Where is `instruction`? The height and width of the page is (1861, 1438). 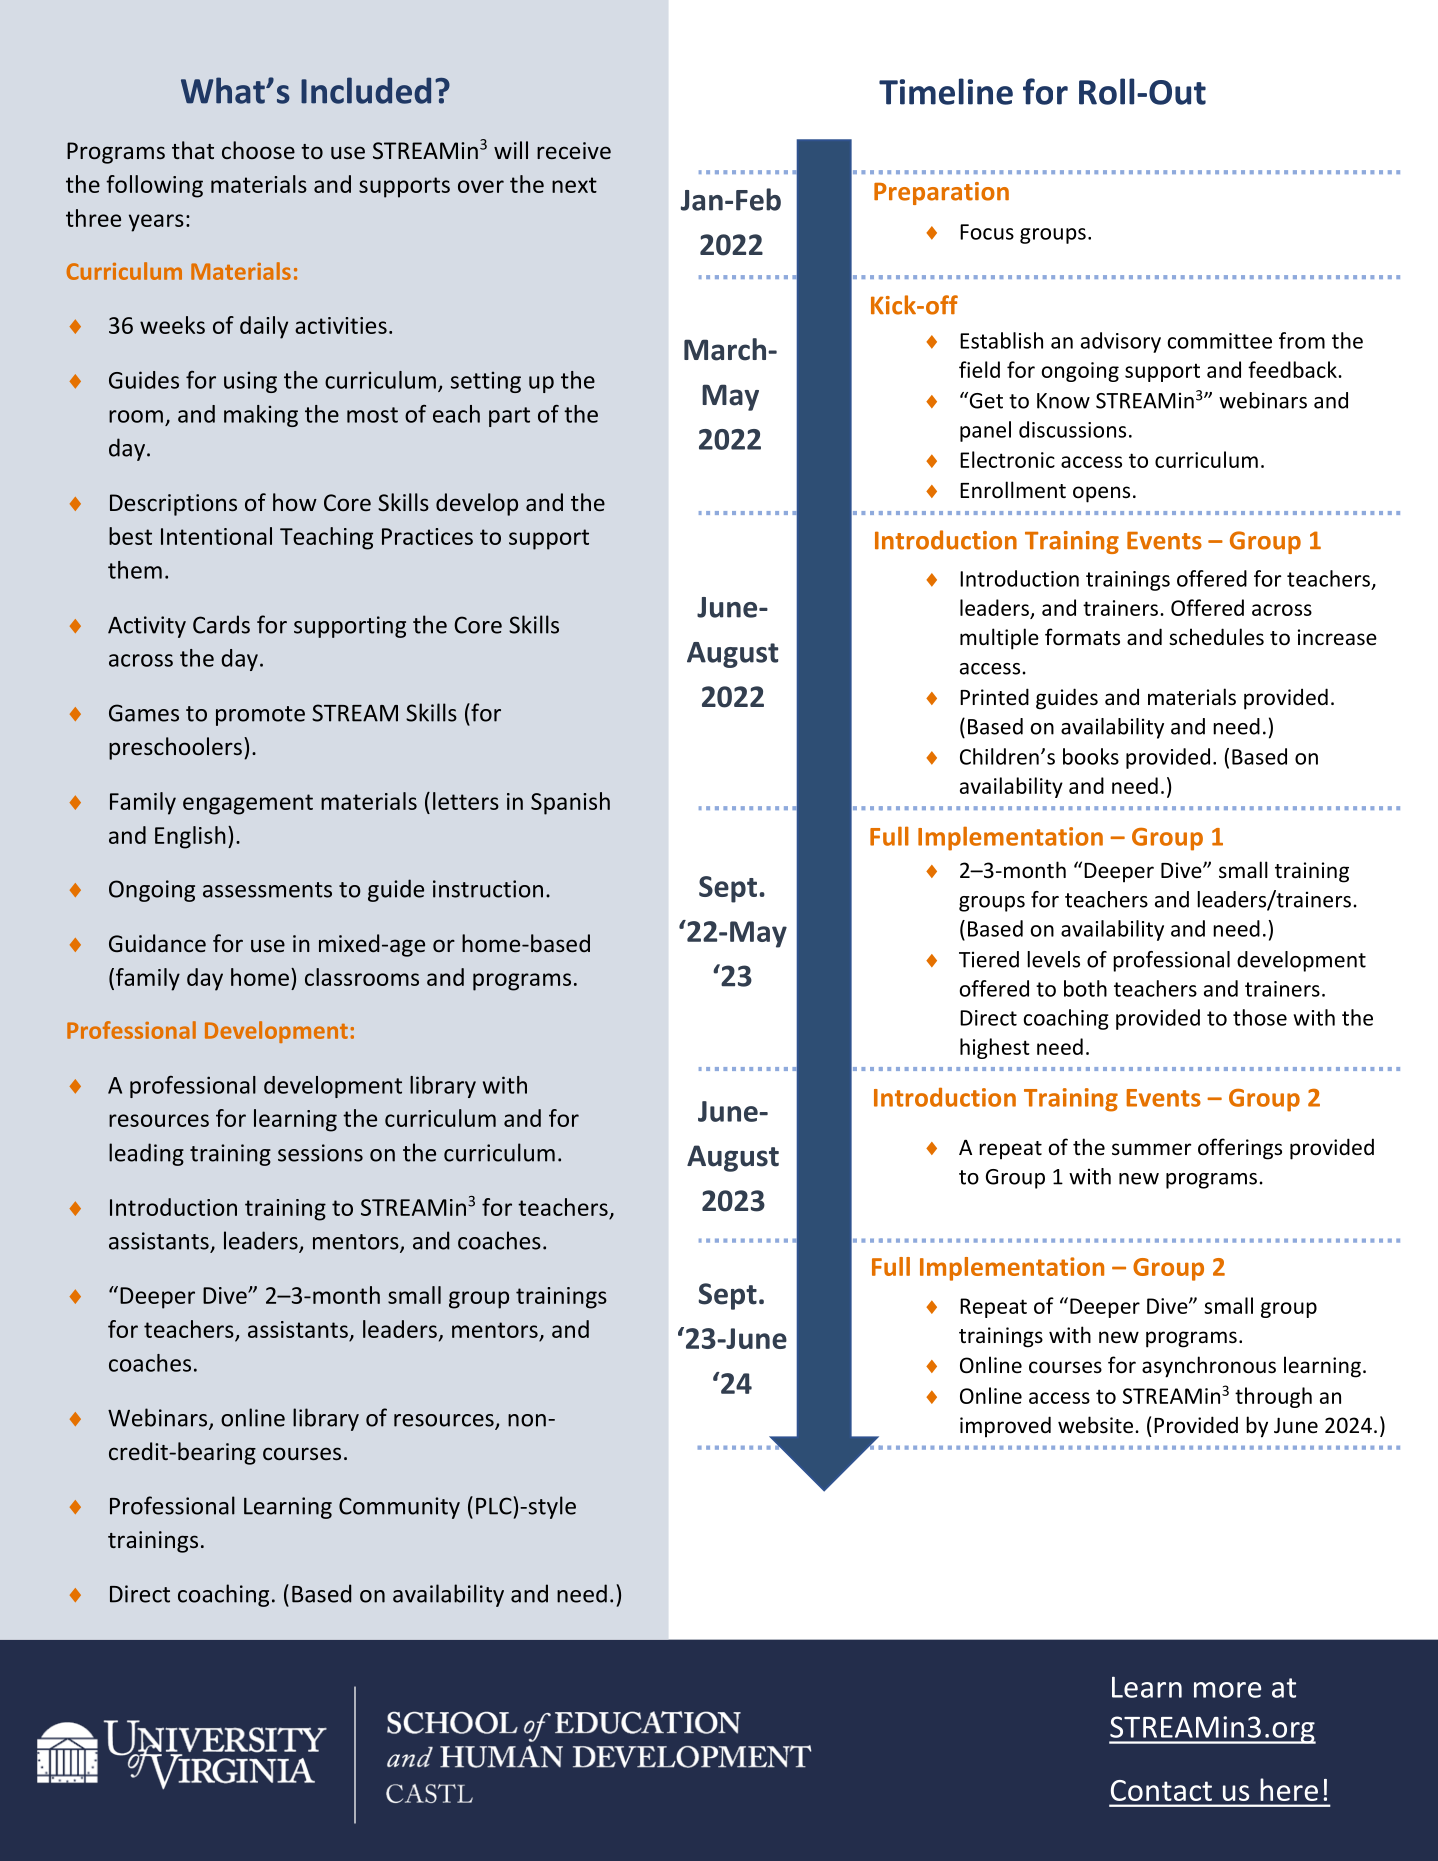
instruction is located at coordinates (488, 889).
